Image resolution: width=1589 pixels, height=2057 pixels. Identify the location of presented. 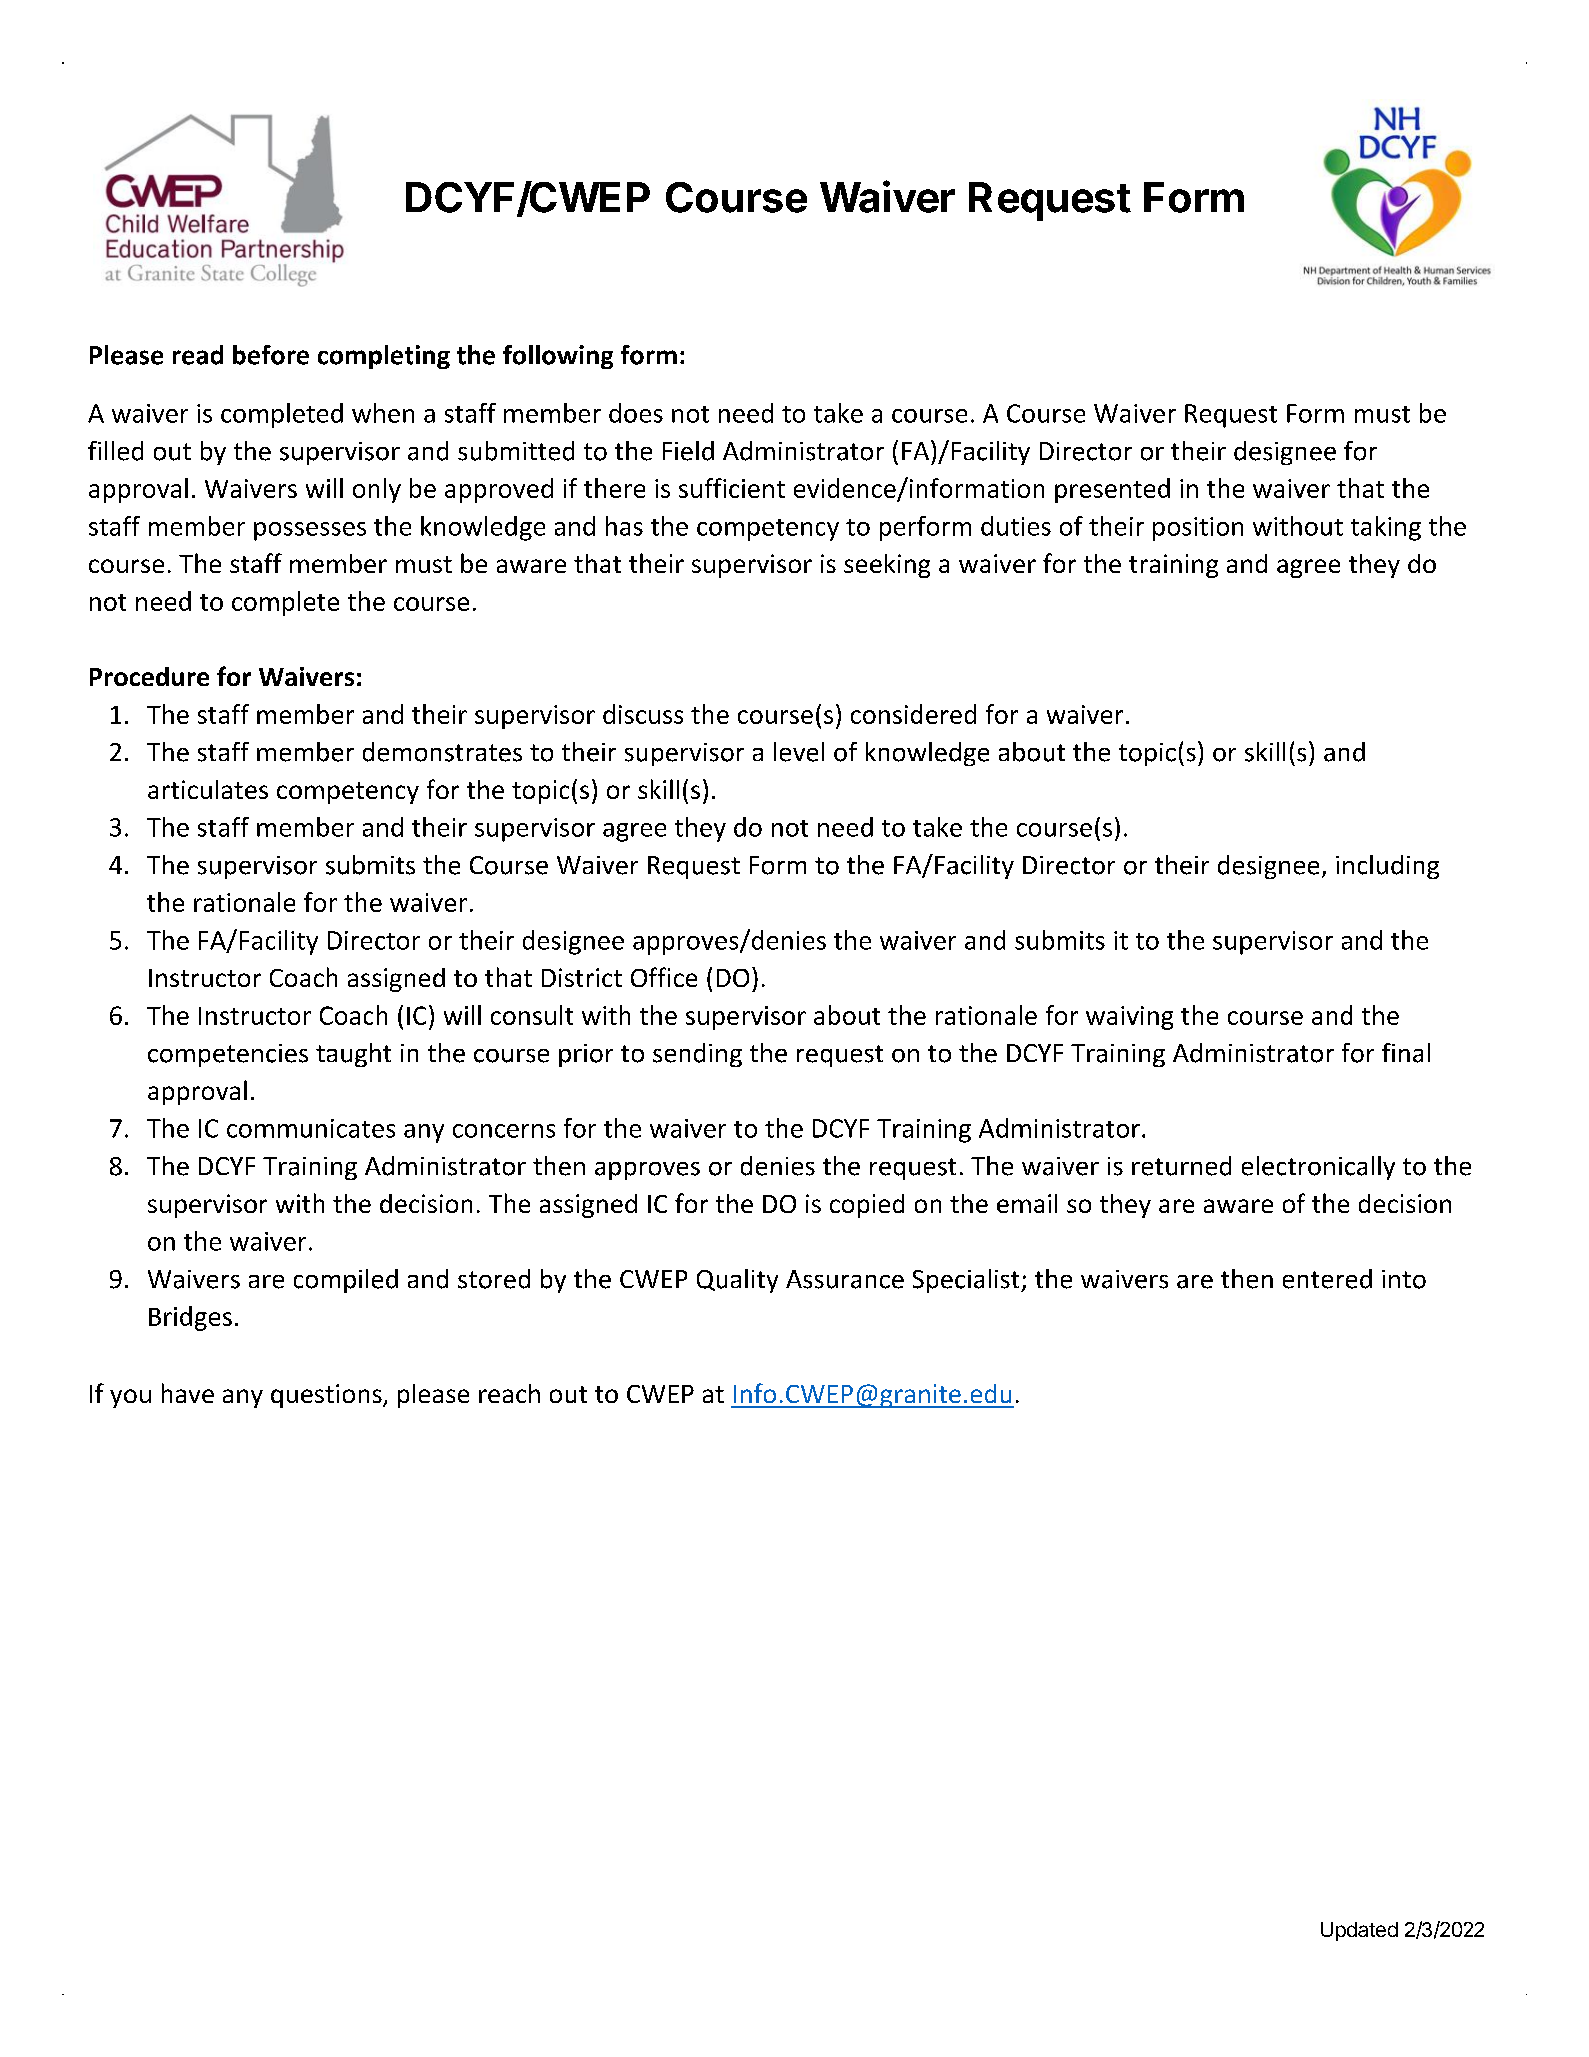
(1112, 490).
